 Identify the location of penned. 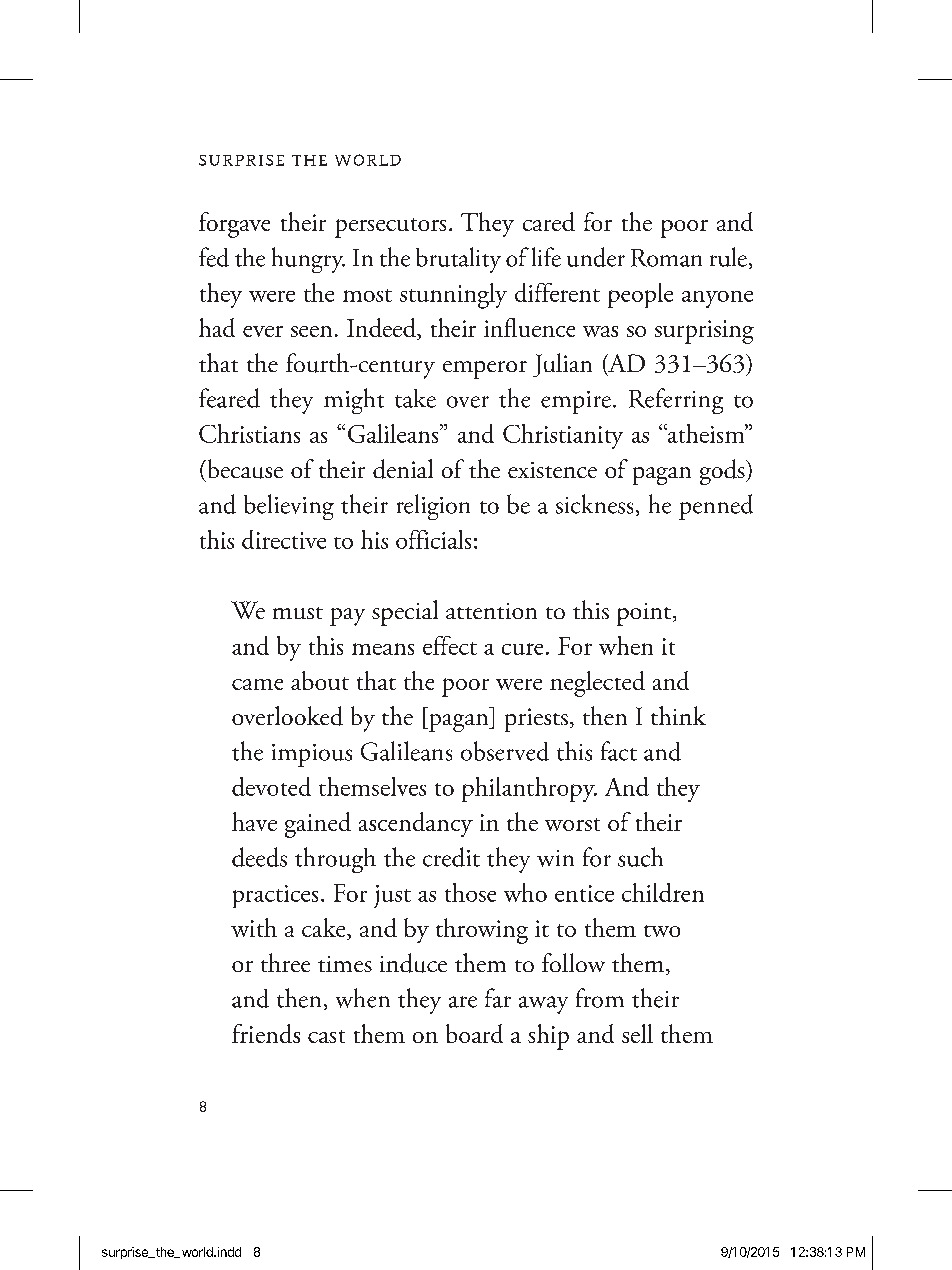
(716, 507).
